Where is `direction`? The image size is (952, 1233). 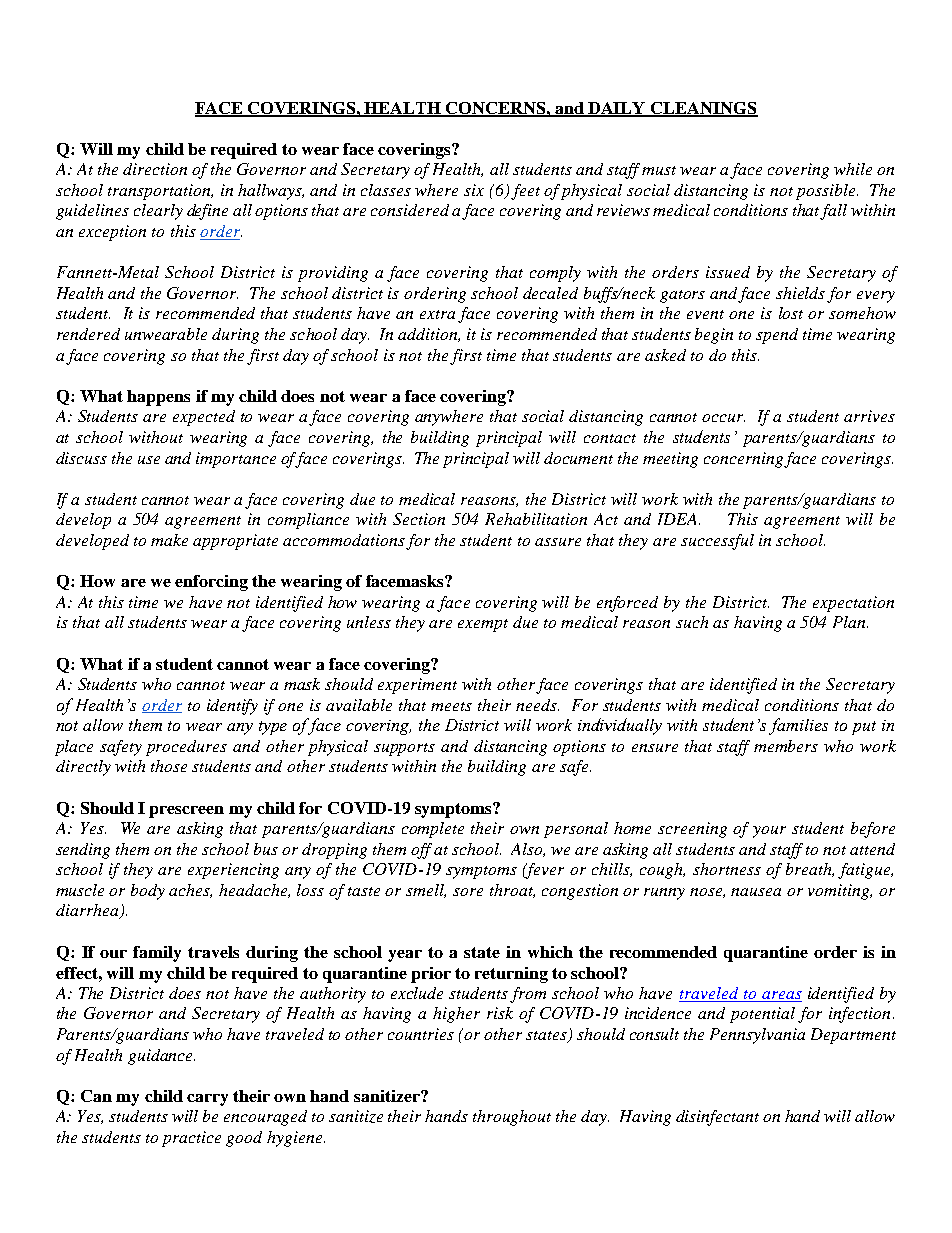 direction is located at coordinates (155, 169).
